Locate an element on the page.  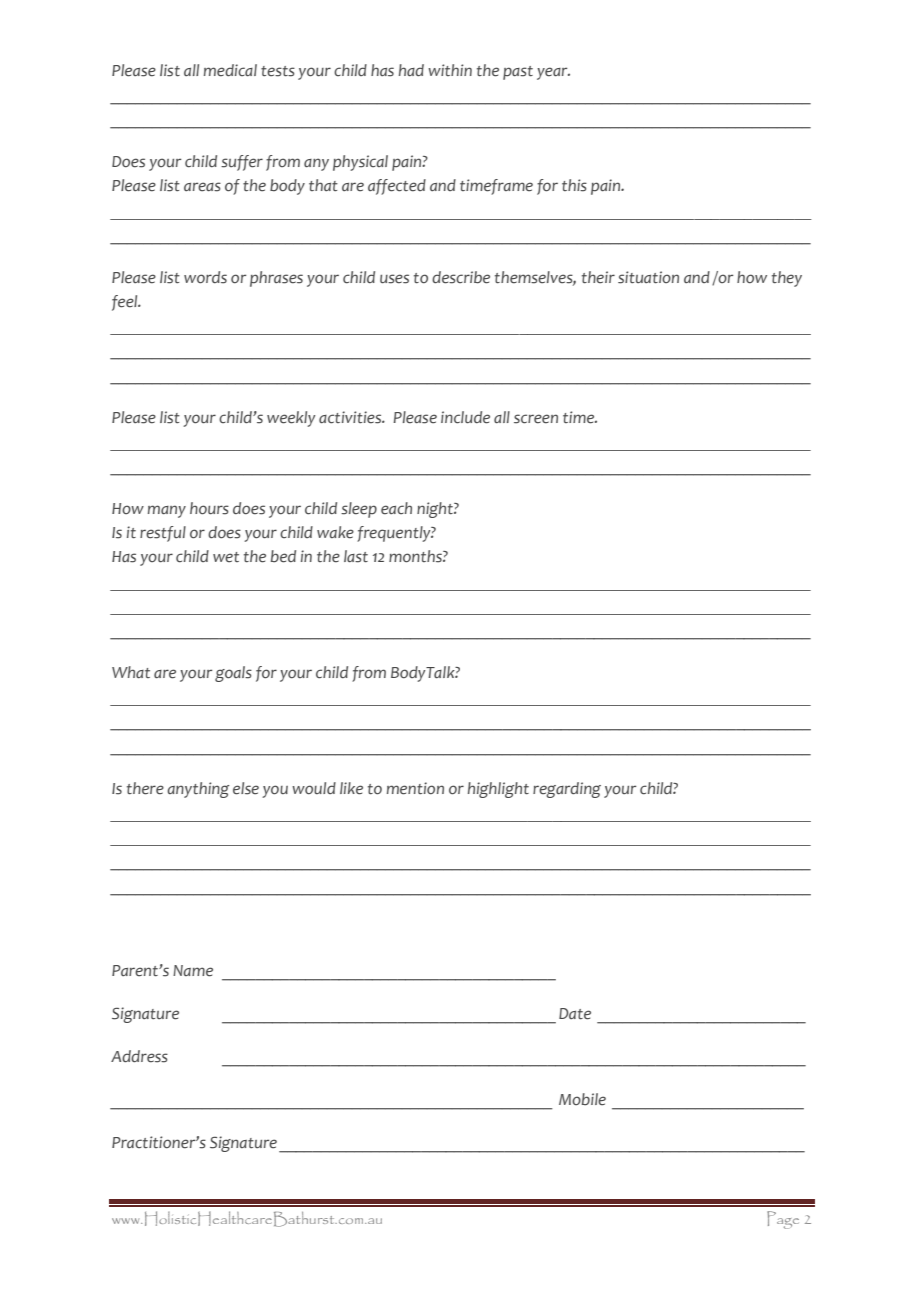
this is located at coordinates (574, 185).
